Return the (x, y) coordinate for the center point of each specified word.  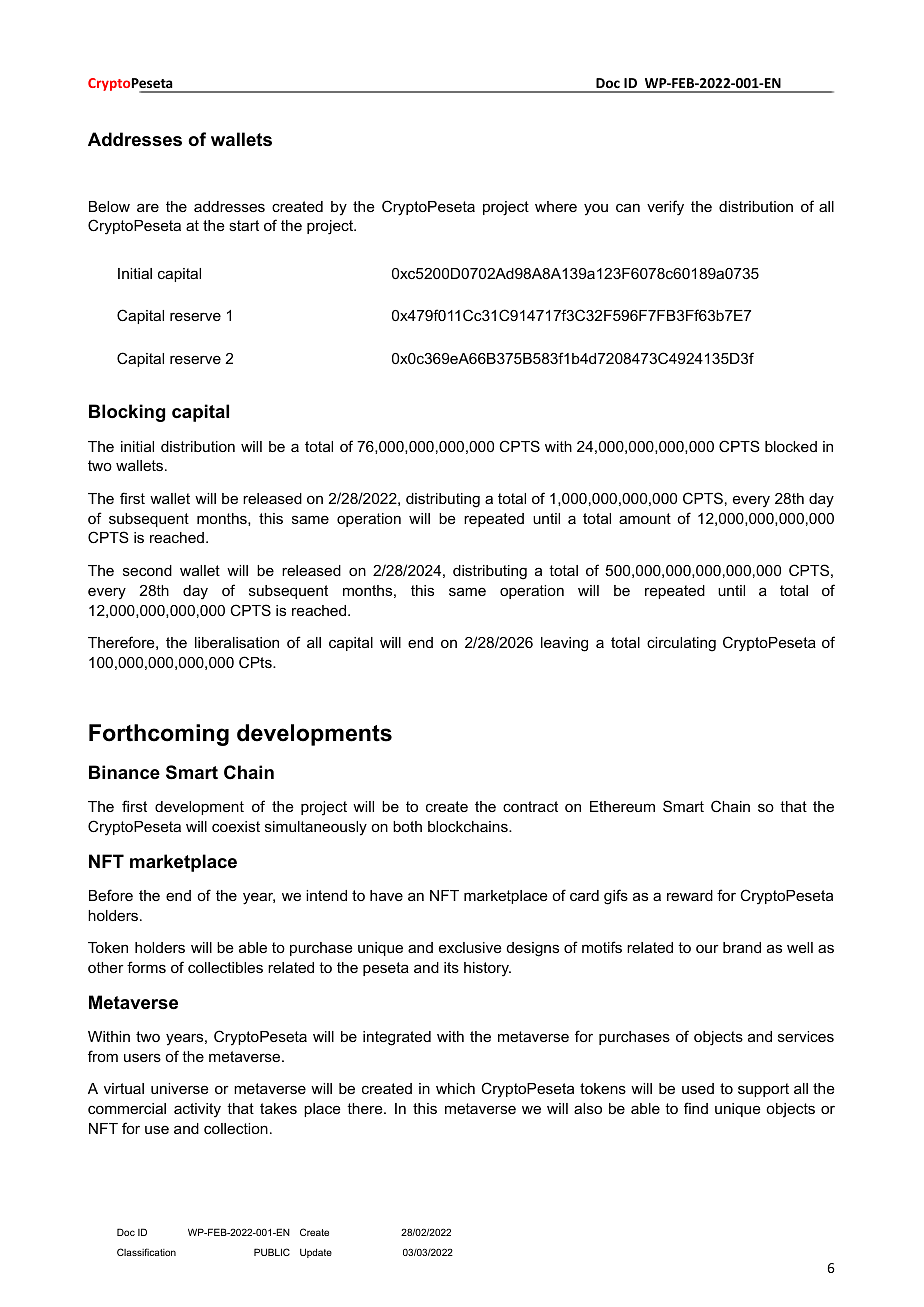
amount (645, 518)
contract (530, 806)
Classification (146, 1252)
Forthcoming (159, 735)
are (148, 207)
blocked (791, 446)
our (707, 949)
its (451, 967)
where (556, 206)
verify (665, 208)
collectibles (225, 967)
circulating (681, 644)
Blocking (127, 413)
